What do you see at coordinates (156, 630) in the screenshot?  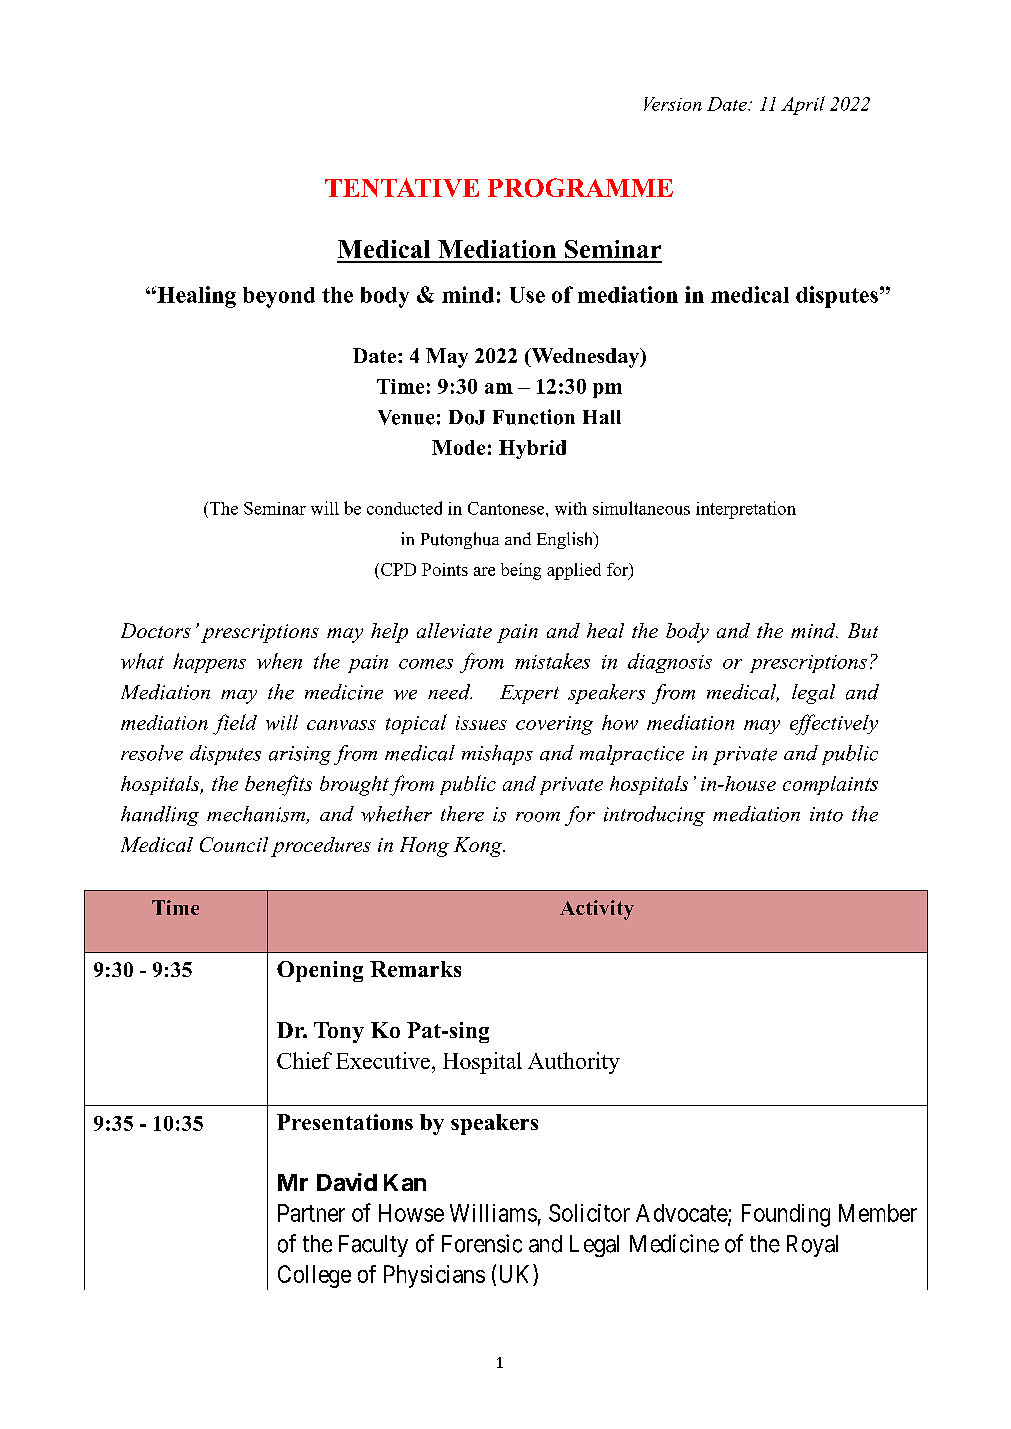 I see `Doctors` at bounding box center [156, 630].
